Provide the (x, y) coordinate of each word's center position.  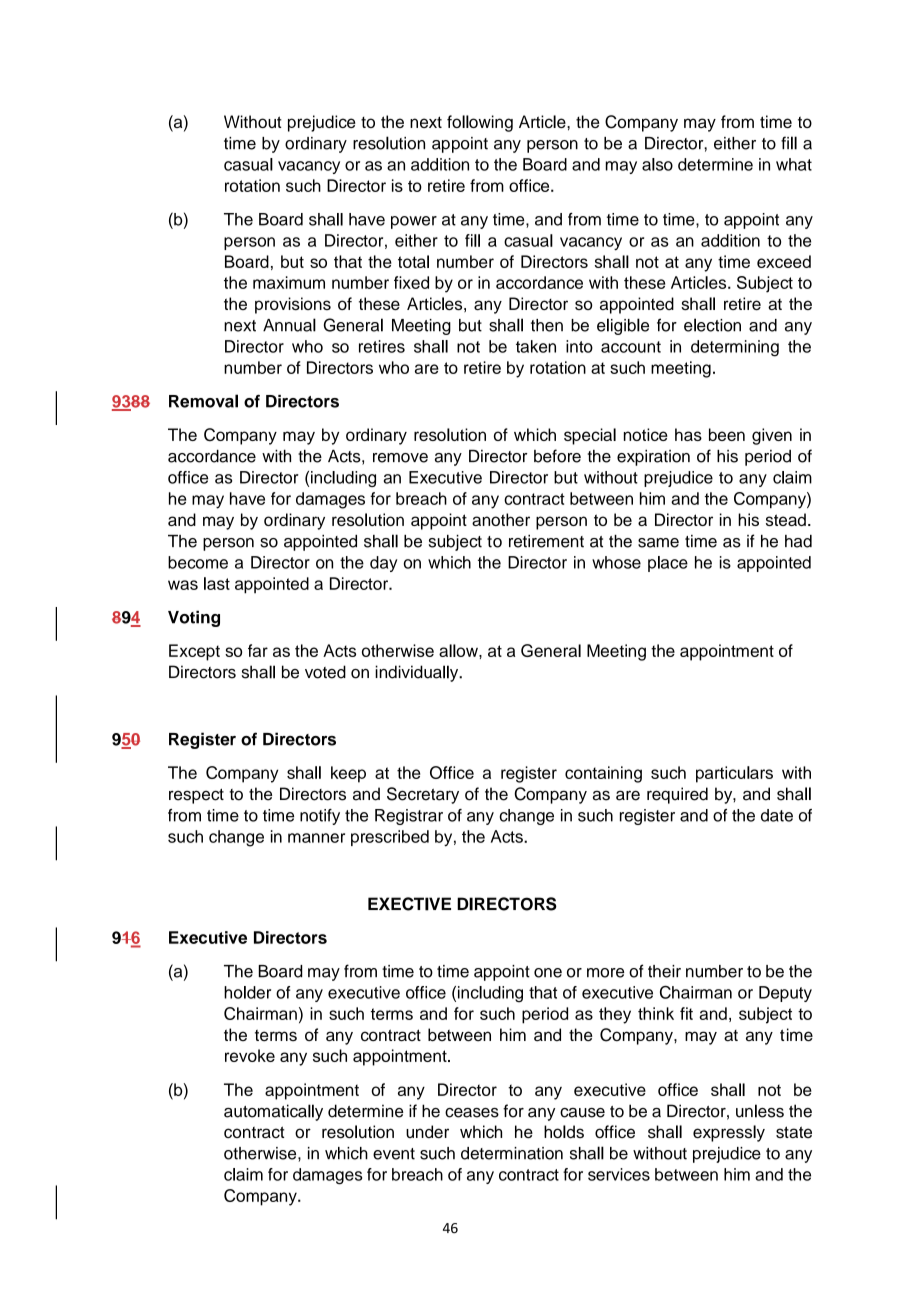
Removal (203, 401)
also (657, 164)
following (480, 123)
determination (512, 1153)
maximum (289, 282)
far (258, 650)
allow (459, 650)
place (668, 564)
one (548, 973)
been (727, 434)
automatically (273, 1112)
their (664, 971)
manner (316, 838)
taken (536, 346)
